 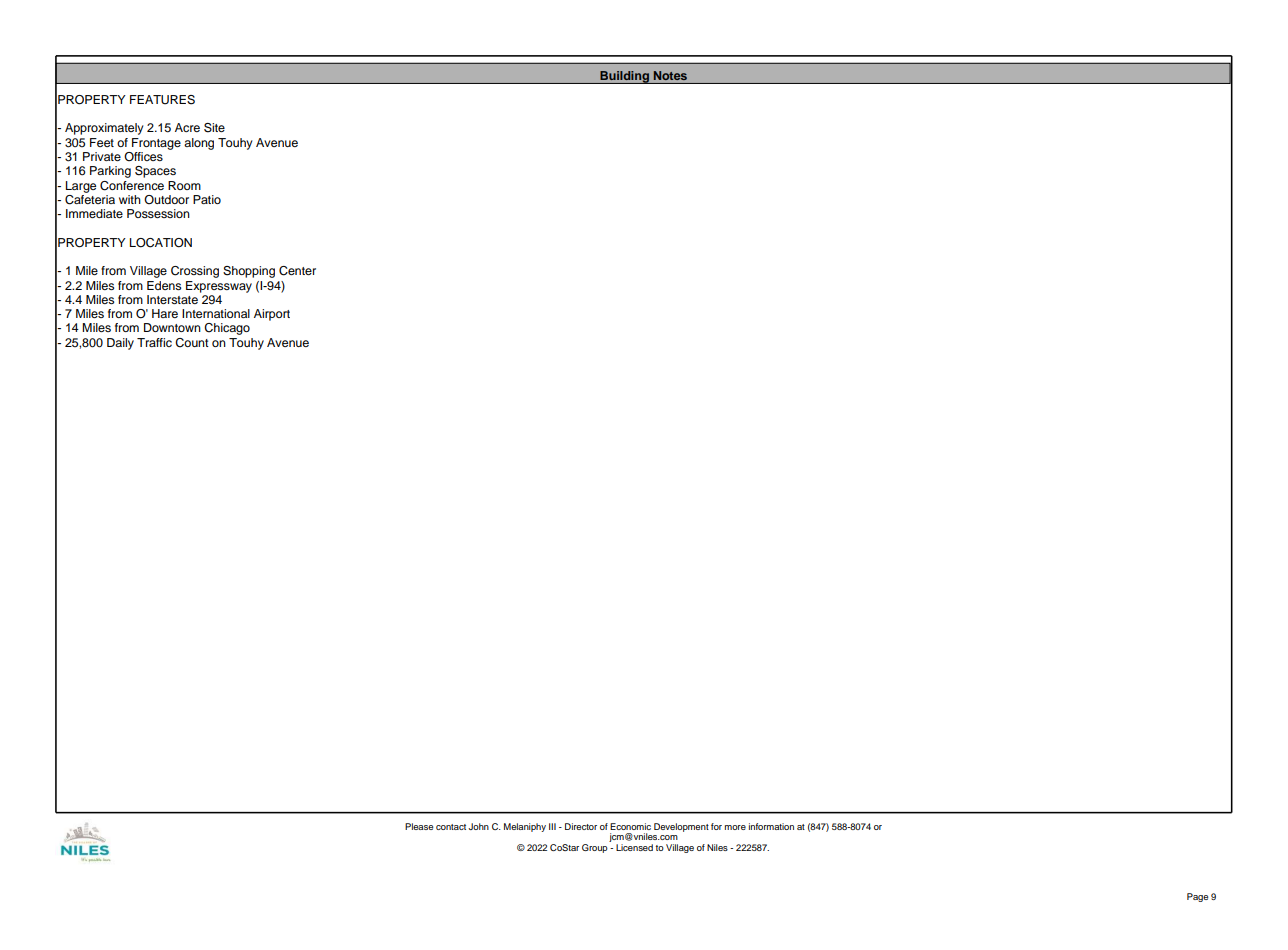 I want to click on Building, so click(x=624, y=77).
